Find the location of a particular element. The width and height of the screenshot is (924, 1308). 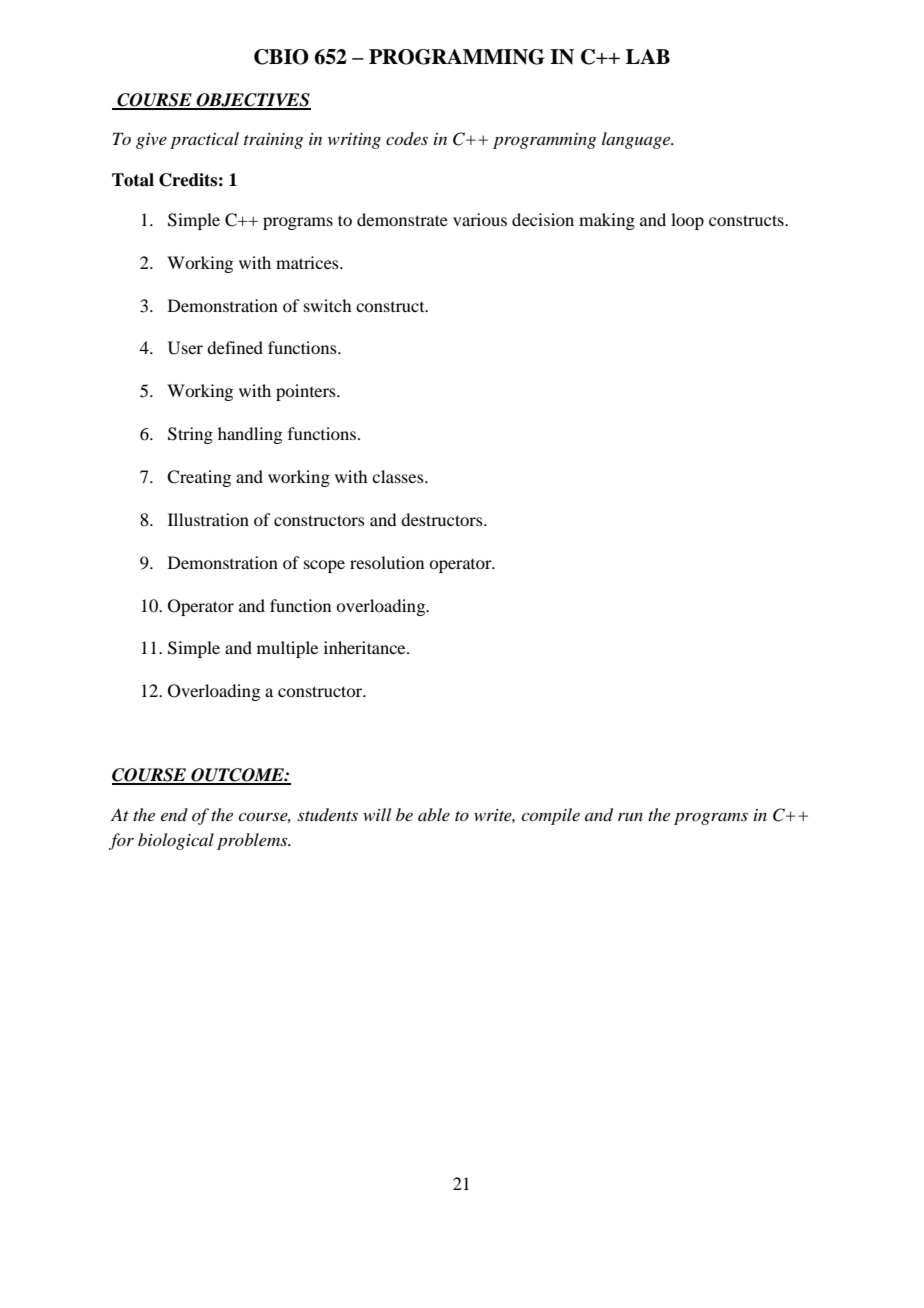

LAB is located at coordinates (648, 56).
